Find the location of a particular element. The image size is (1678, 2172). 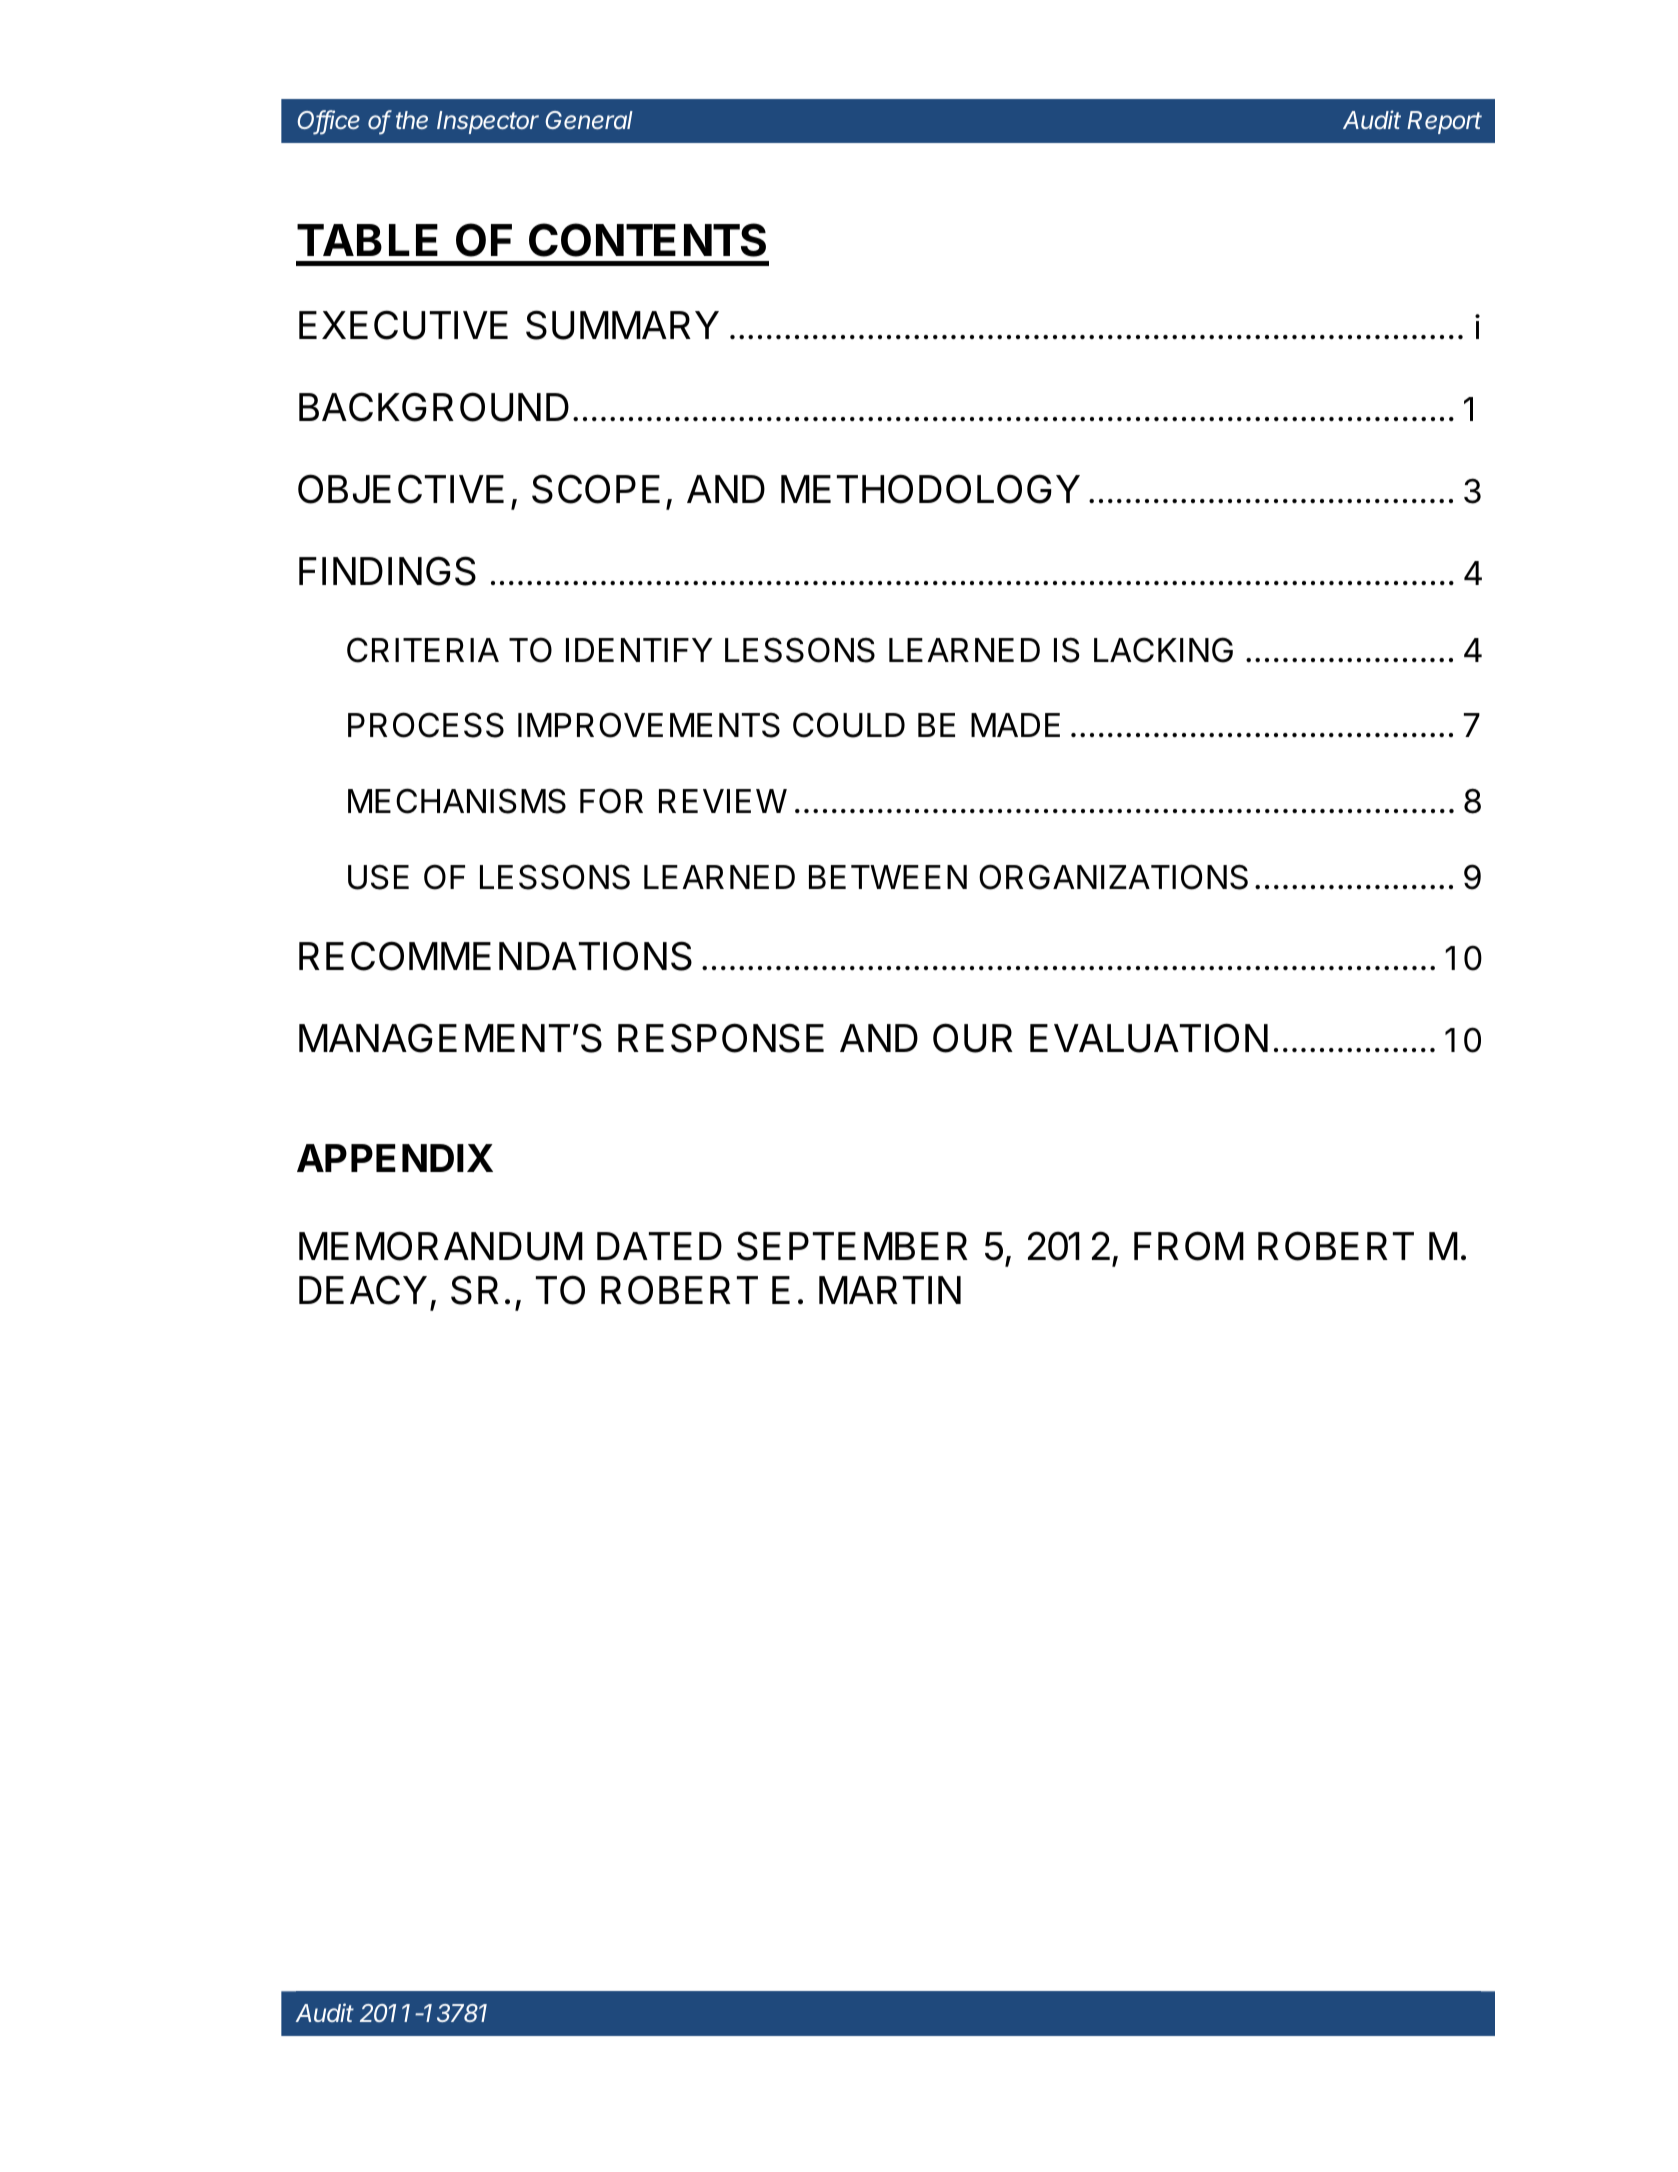

CONTENTS is located at coordinates (647, 240).
